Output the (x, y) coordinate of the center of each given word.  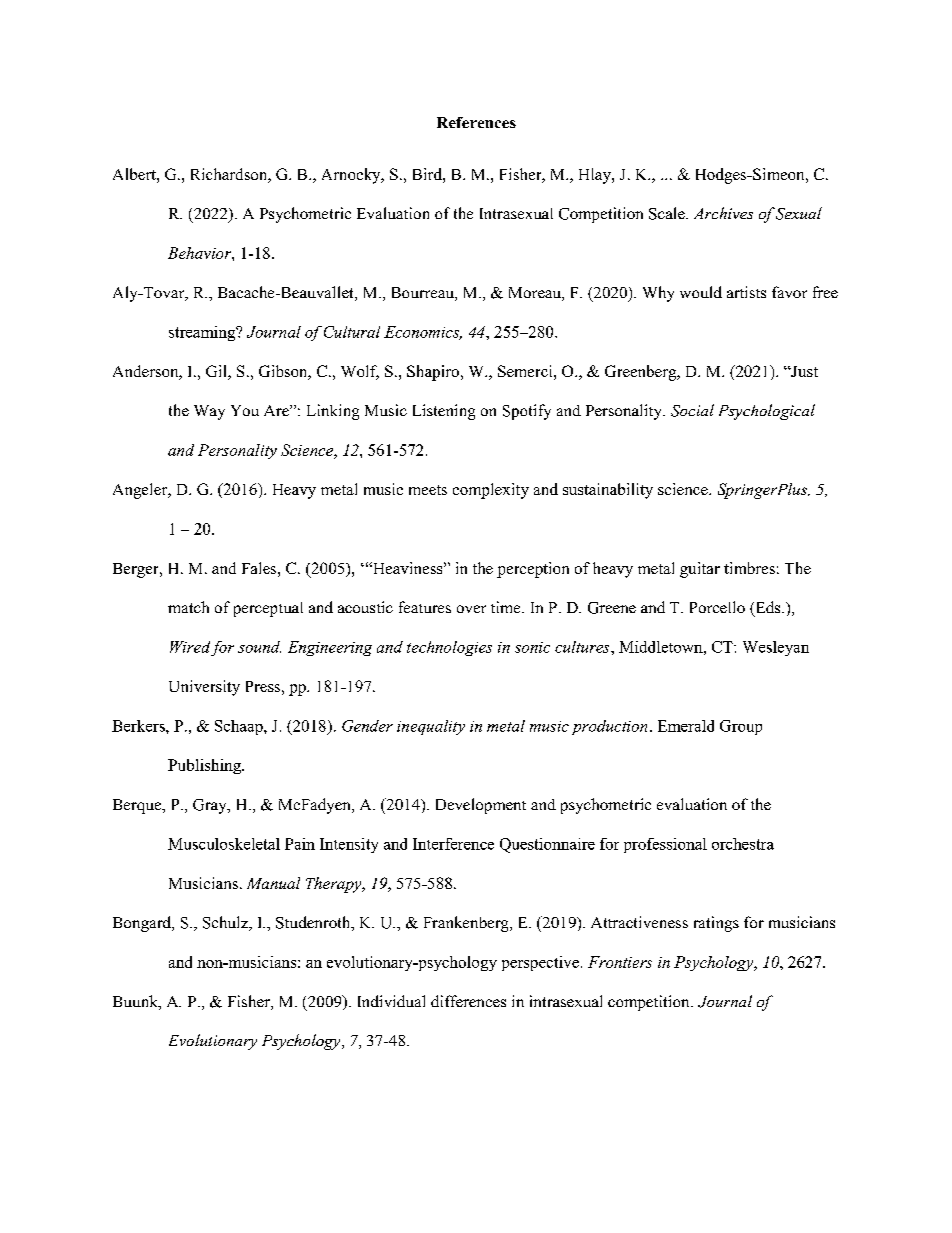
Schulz (227, 923)
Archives (723, 213)
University (204, 688)
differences (468, 1001)
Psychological (767, 412)
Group (741, 727)
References (476, 122)
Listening (444, 412)
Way (209, 412)
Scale (668, 213)
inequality (431, 727)
